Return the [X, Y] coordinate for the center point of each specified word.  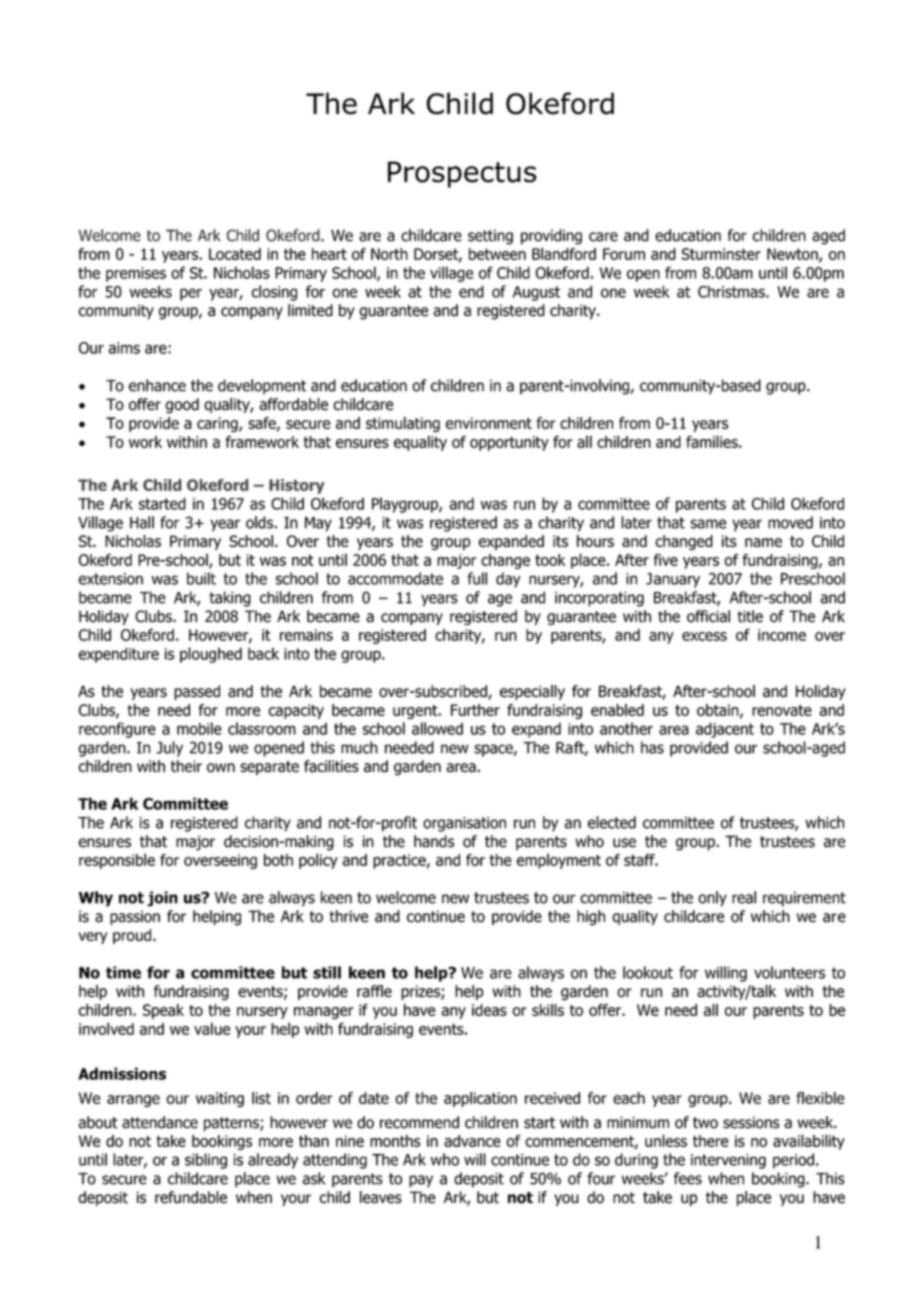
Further [475, 710]
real [744, 897]
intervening [728, 1161]
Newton [793, 255]
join [162, 899]
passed [197, 692]
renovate [782, 710]
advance [472, 1141]
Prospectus [462, 174]
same [708, 524]
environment [489, 423]
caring [218, 424]
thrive [348, 916]
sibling [206, 1161]
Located [235, 254]
